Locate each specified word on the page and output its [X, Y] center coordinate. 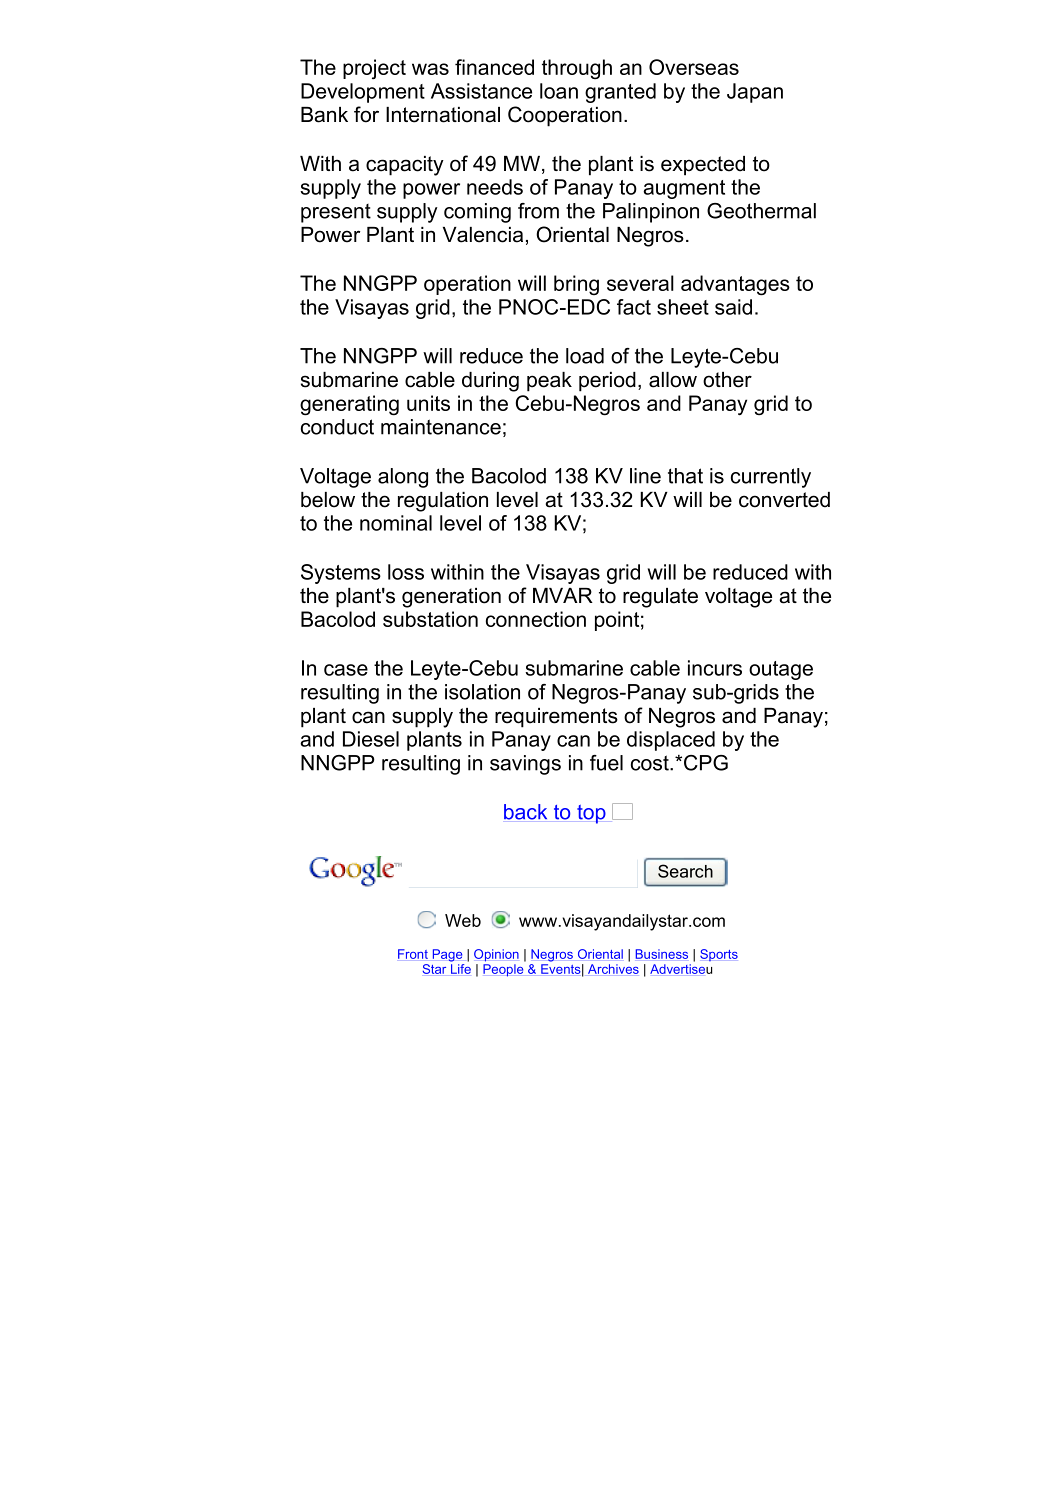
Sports [719, 955]
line [645, 476]
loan [559, 91]
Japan [755, 93]
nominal [396, 523]
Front [413, 954]
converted [784, 500]
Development [363, 93]
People [503, 970]
